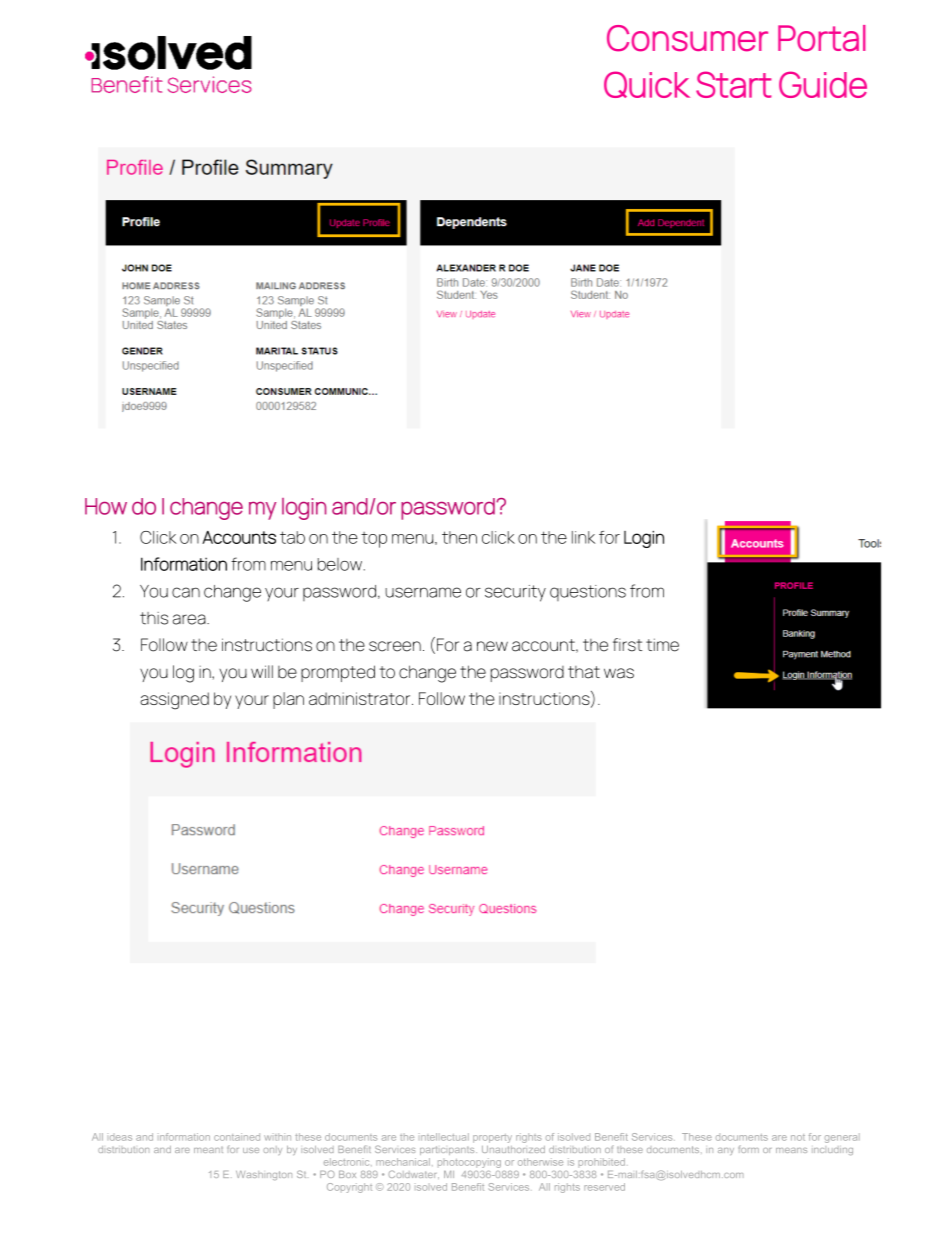 This screenshot has width=952, height=1233. Describe the element at coordinates (208, 1150) in the screenshot. I see `meant` at that location.
